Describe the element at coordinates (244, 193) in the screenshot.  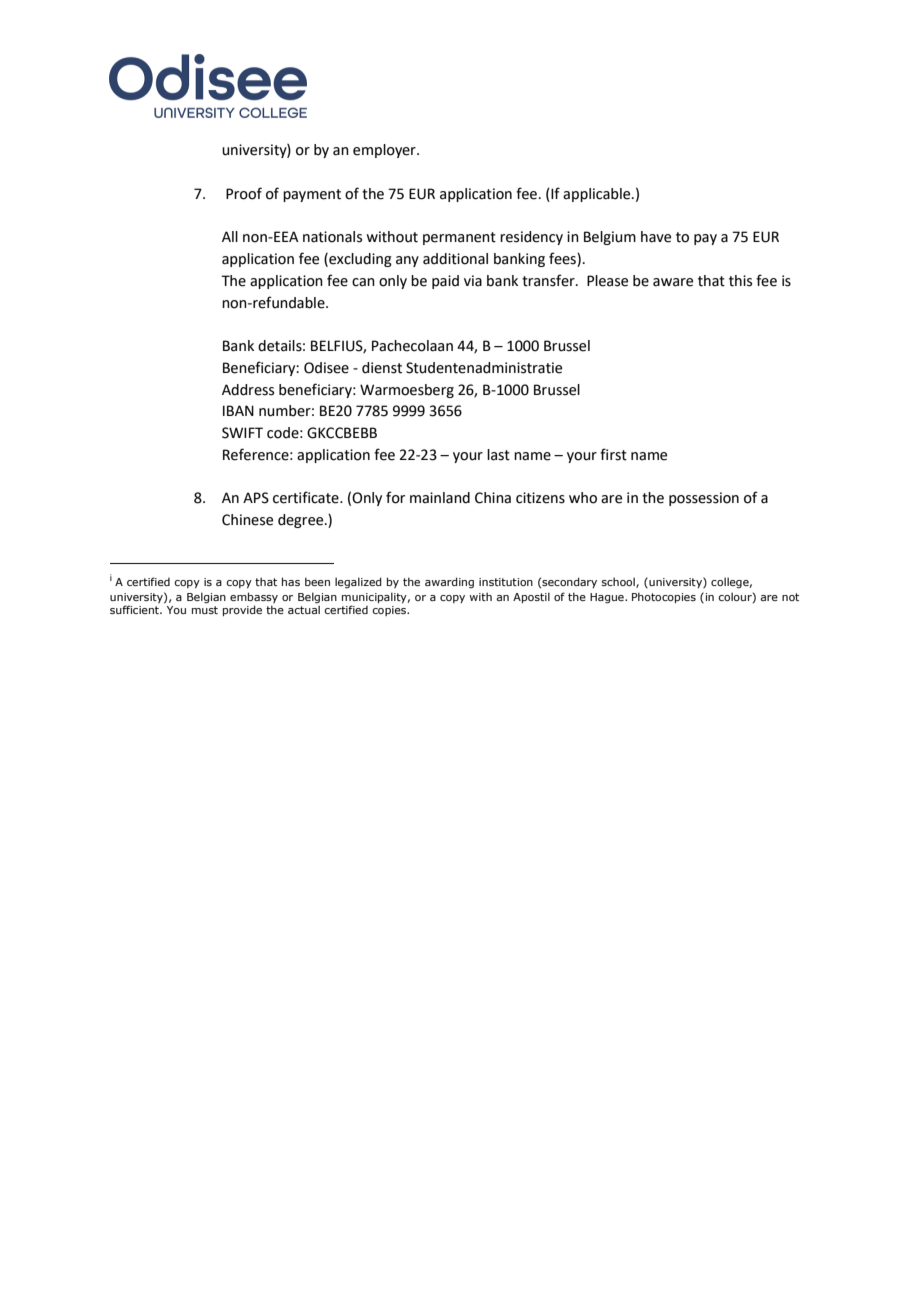
I see `Proof` at that location.
